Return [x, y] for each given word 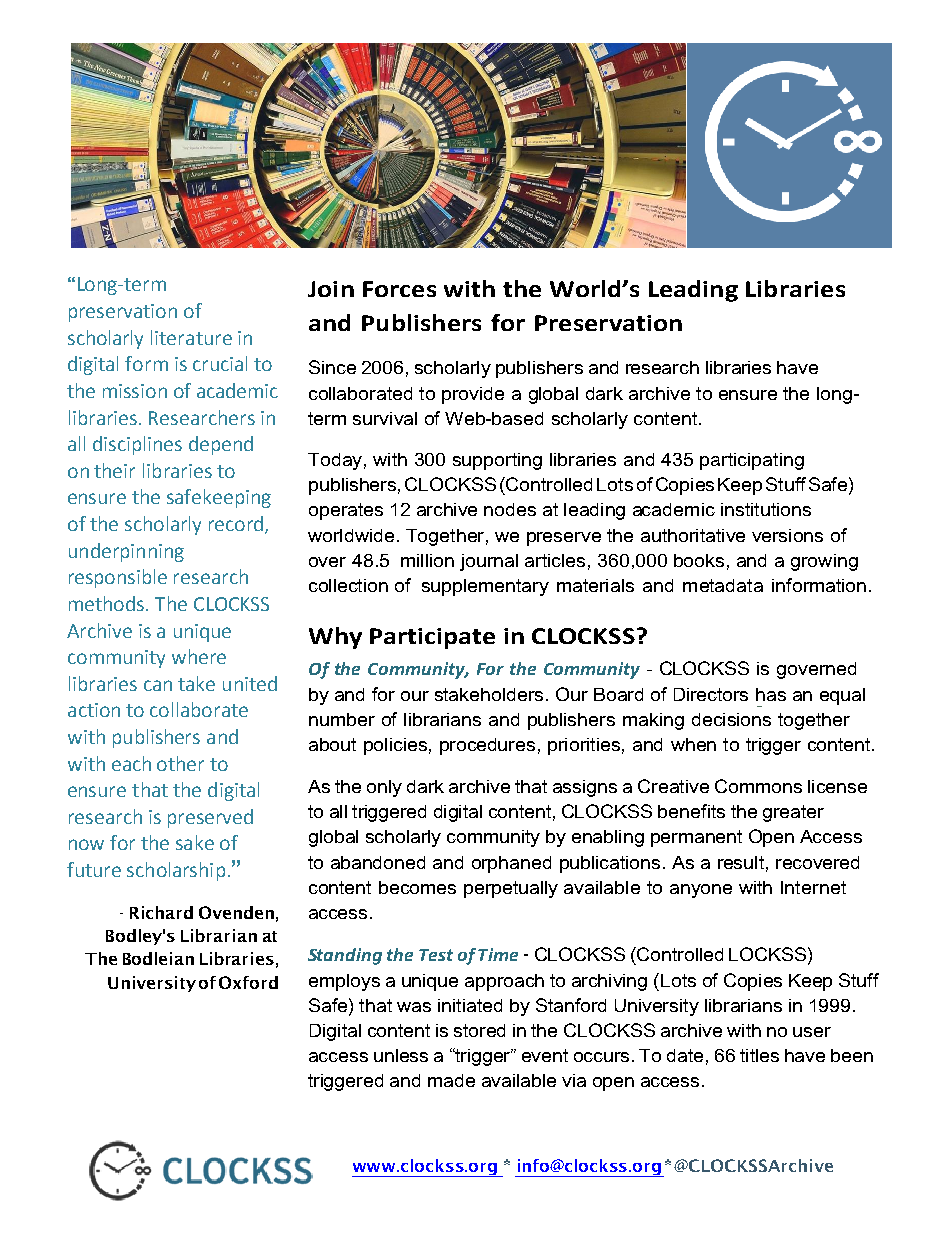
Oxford [248, 982]
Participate [432, 638]
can [158, 685]
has [771, 694]
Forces [399, 289]
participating [752, 461]
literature [191, 337]
